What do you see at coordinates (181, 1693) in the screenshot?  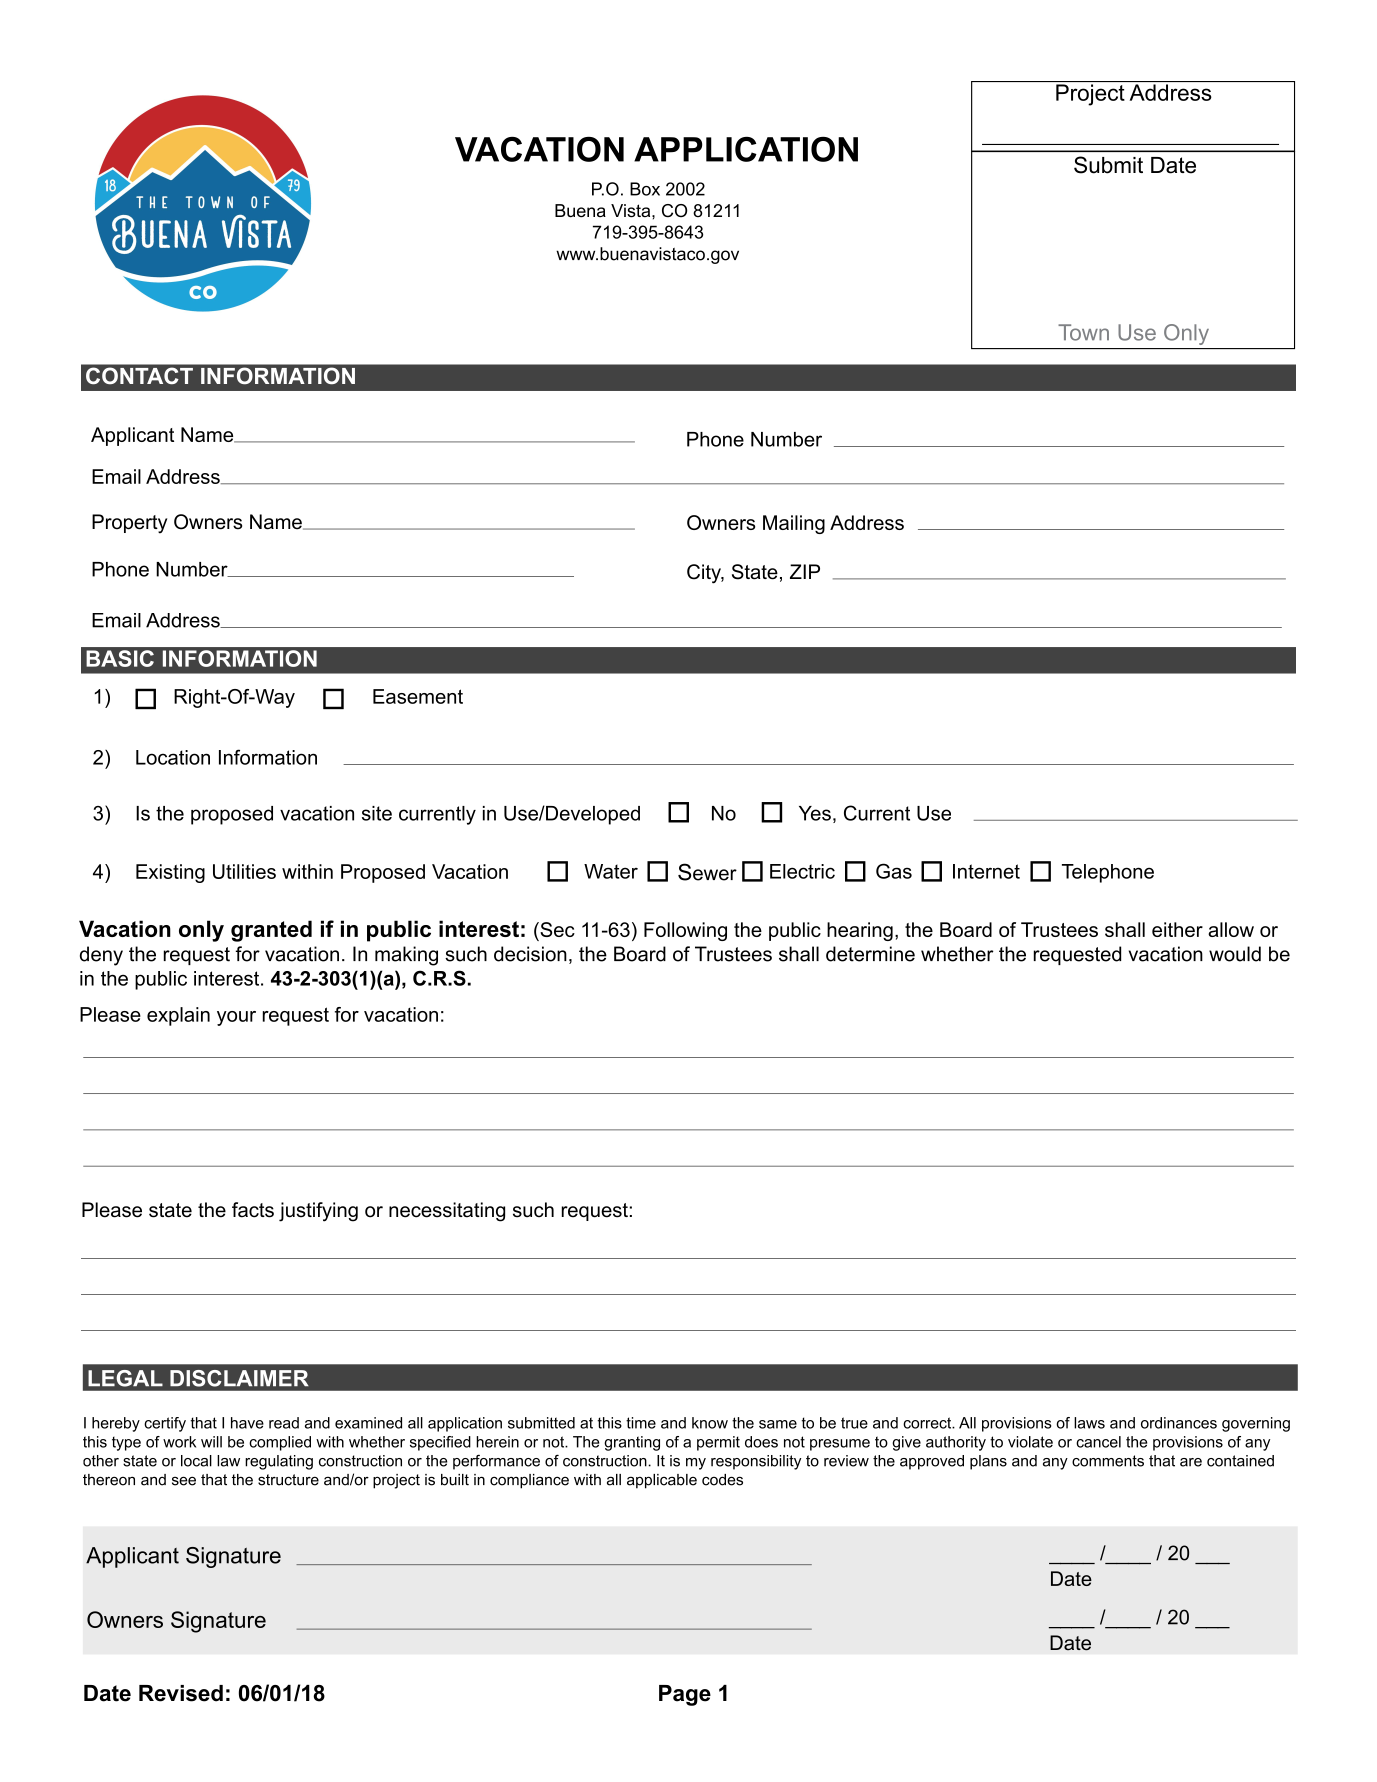 I see `Revised` at bounding box center [181, 1693].
